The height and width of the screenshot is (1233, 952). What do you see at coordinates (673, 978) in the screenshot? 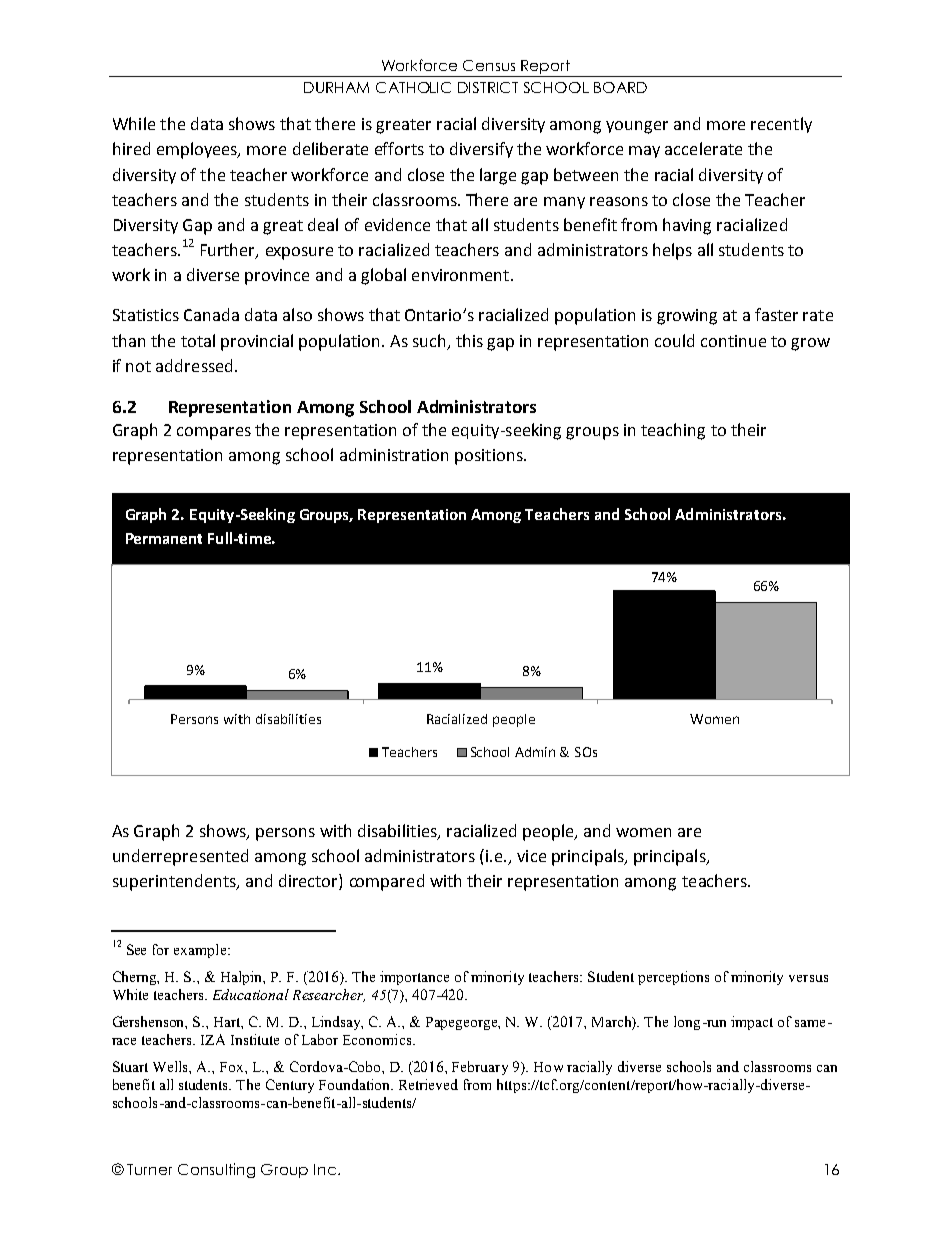
I see `perceptions` at bounding box center [673, 978].
